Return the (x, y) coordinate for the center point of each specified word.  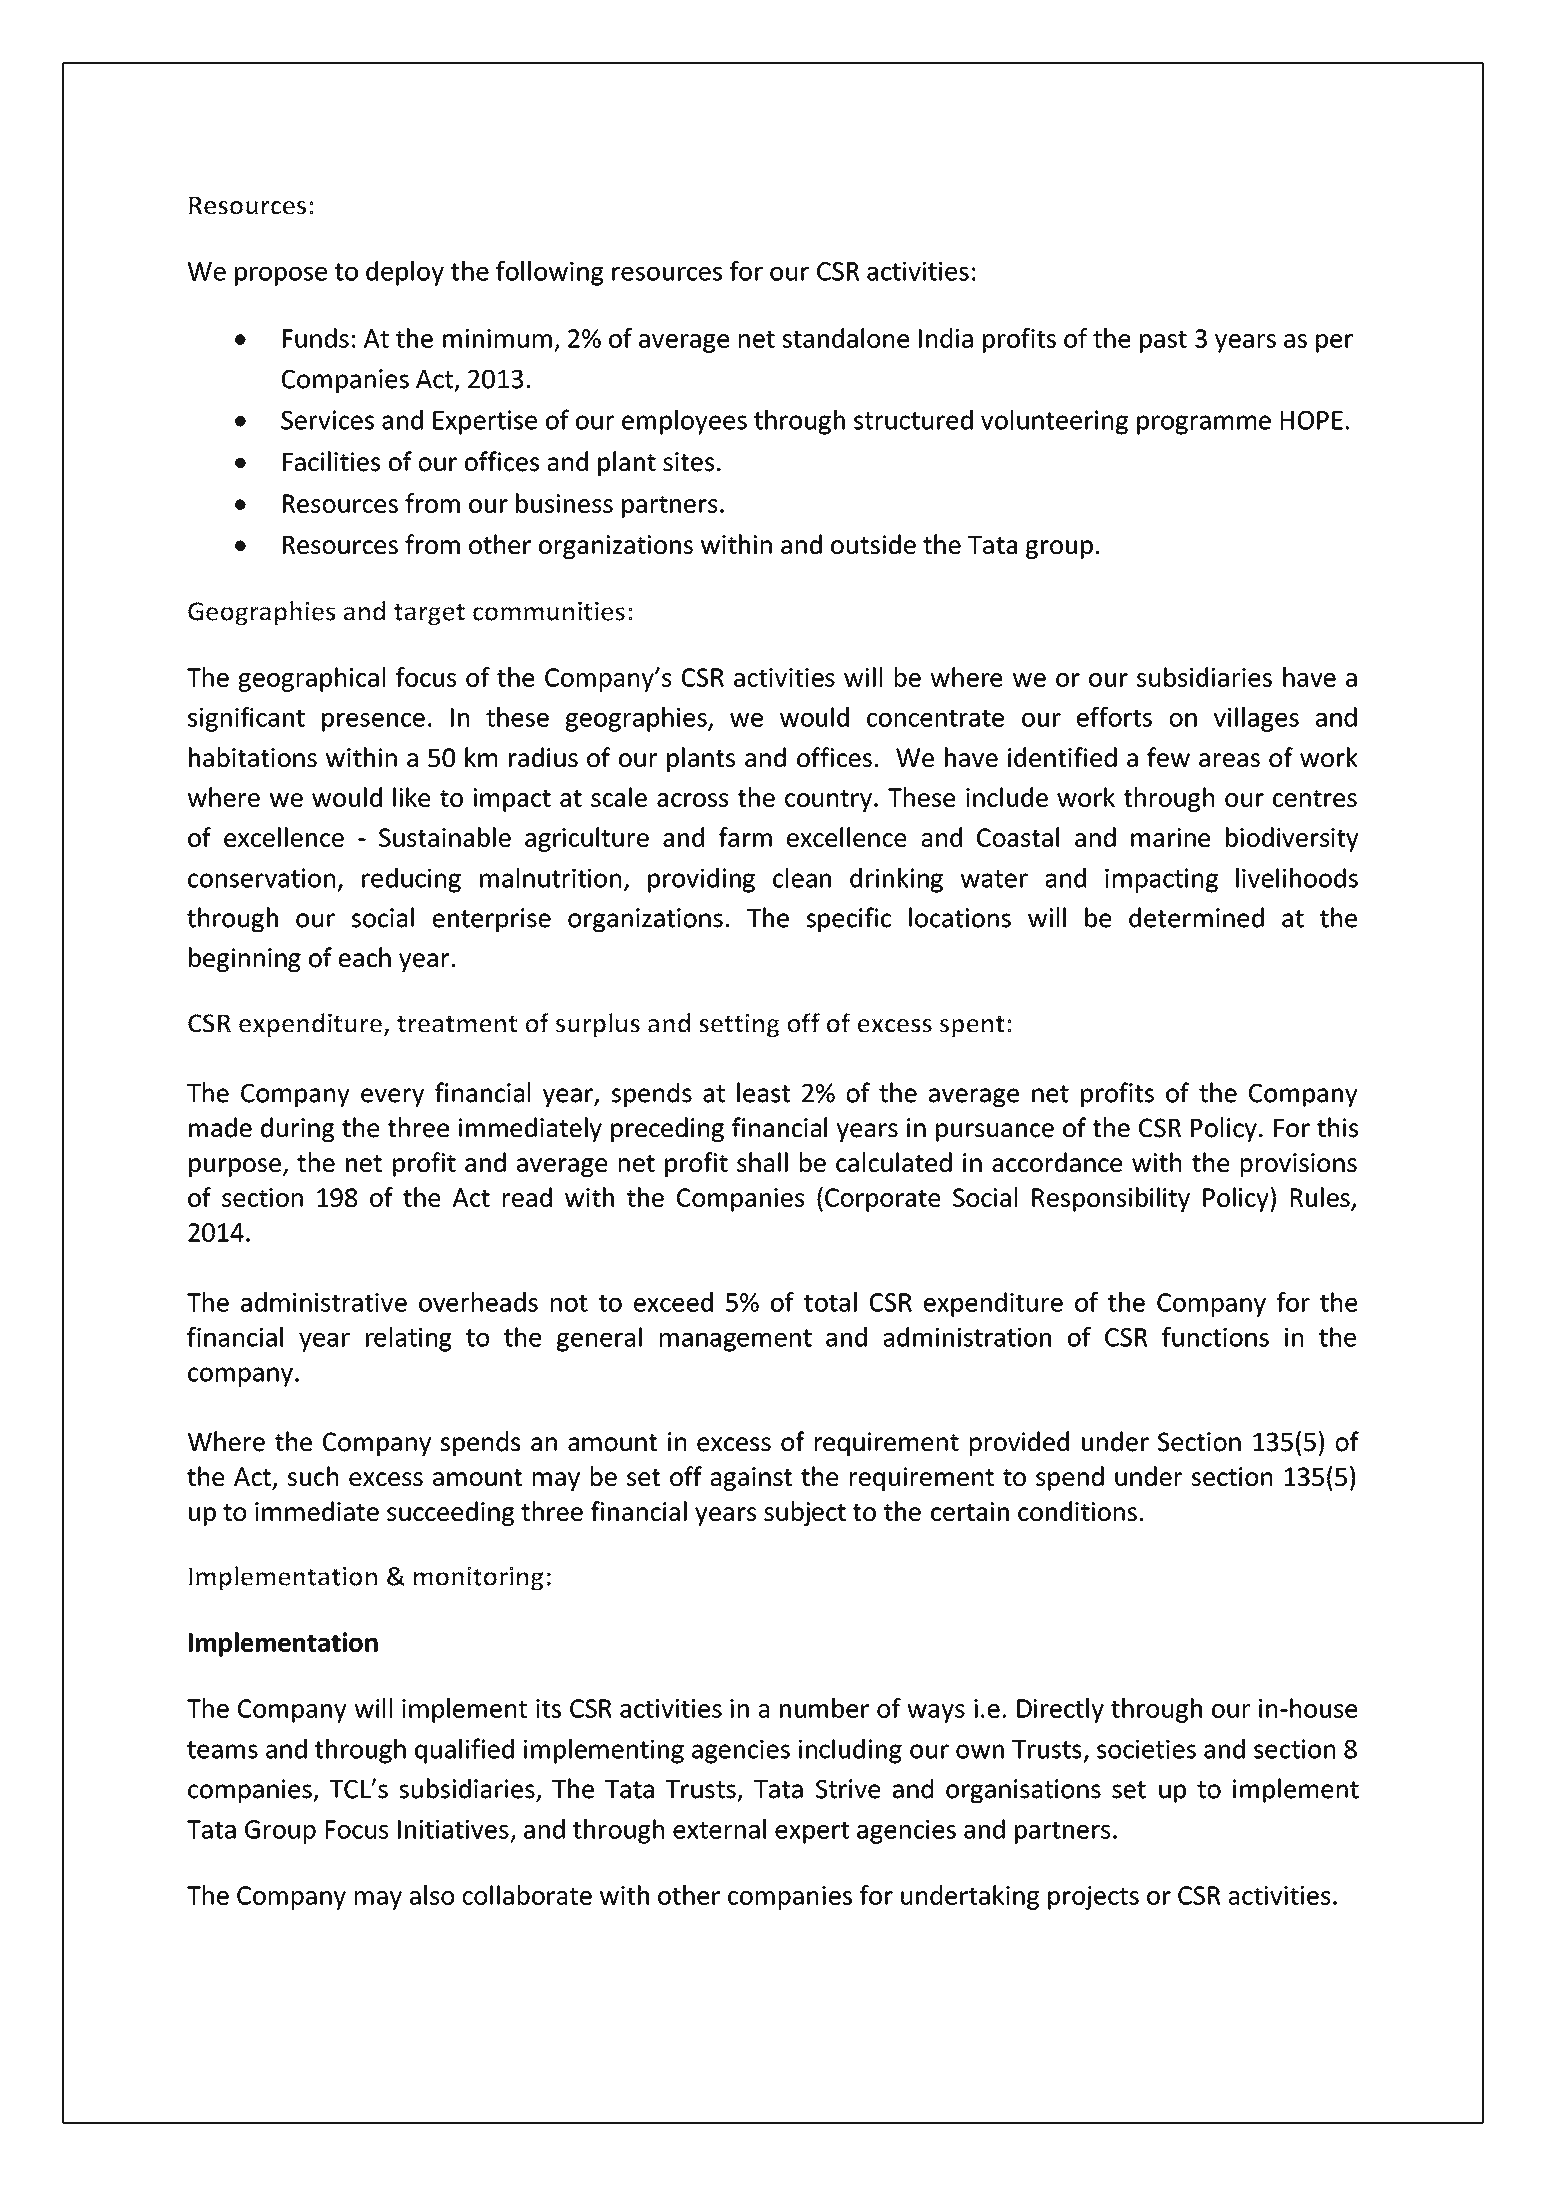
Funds (316, 338)
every (392, 1097)
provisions (1299, 1165)
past (1163, 342)
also (432, 1895)
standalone (846, 338)
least (763, 1092)
